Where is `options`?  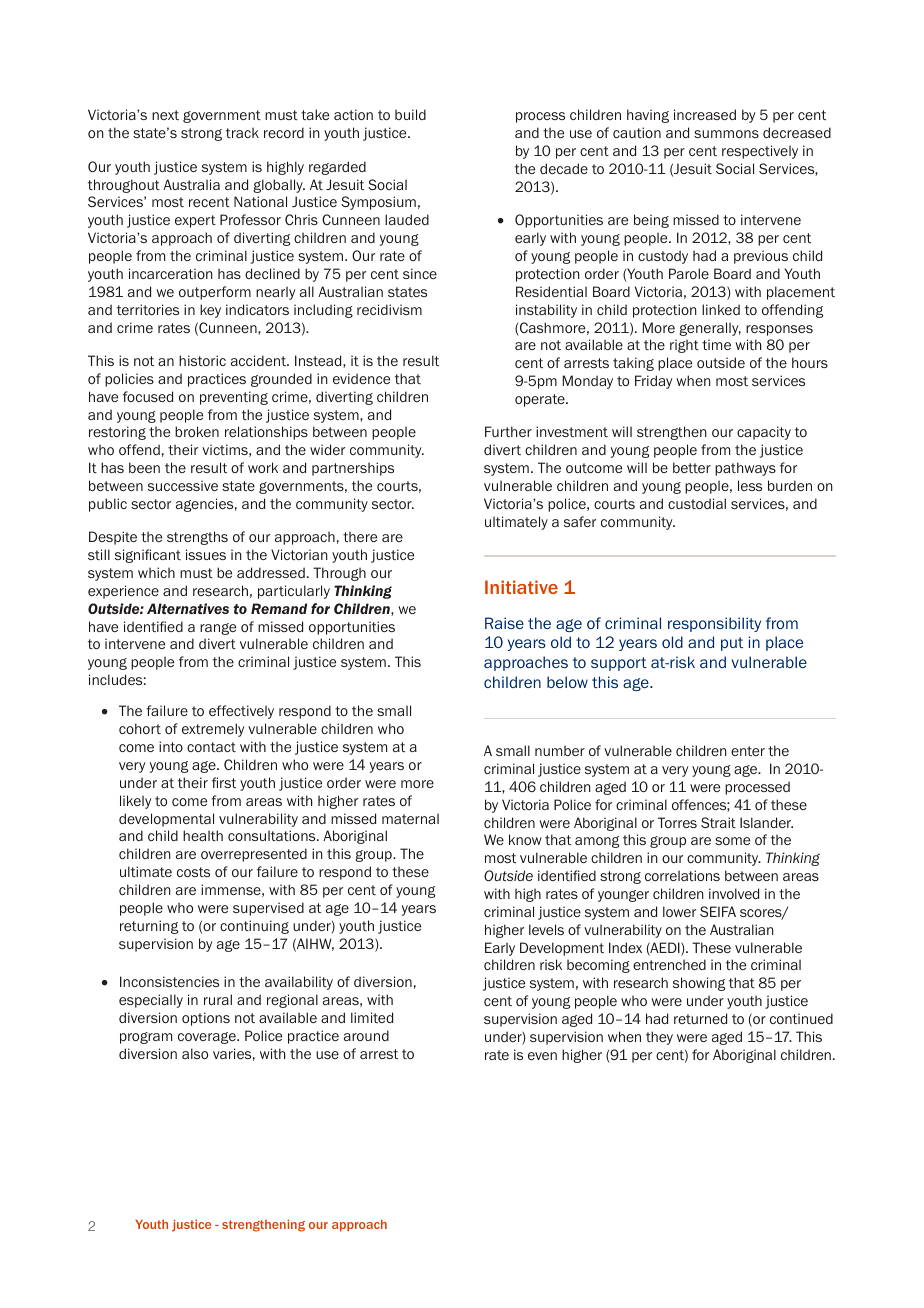
options is located at coordinates (206, 1019).
